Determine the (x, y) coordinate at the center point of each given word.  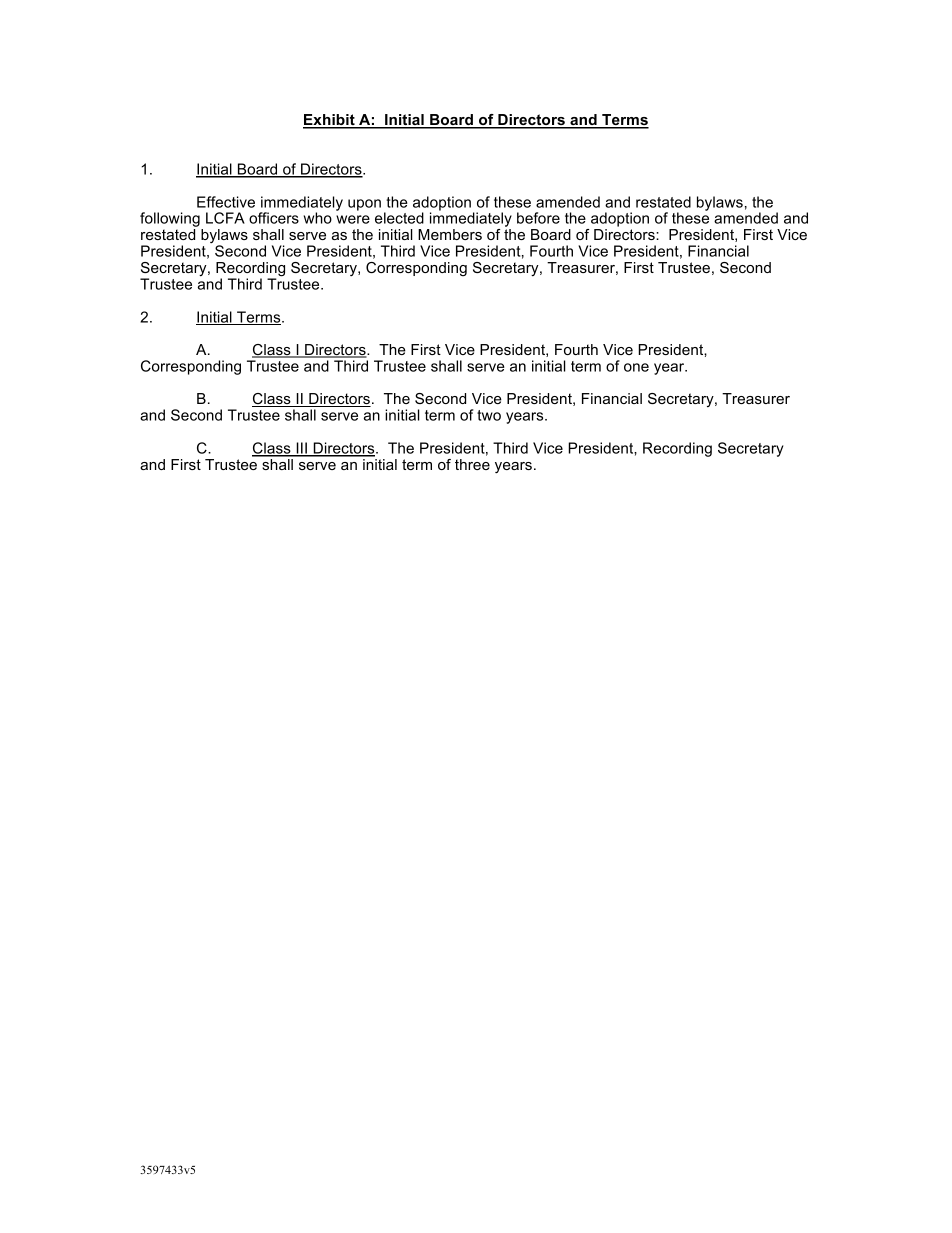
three (472, 464)
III (301, 449)
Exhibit (330, 121)
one (636, 367)
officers (274, 218)
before (538, 218)
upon (364, 205)
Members (450, 234)
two (489, 415)
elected (399, 218)
